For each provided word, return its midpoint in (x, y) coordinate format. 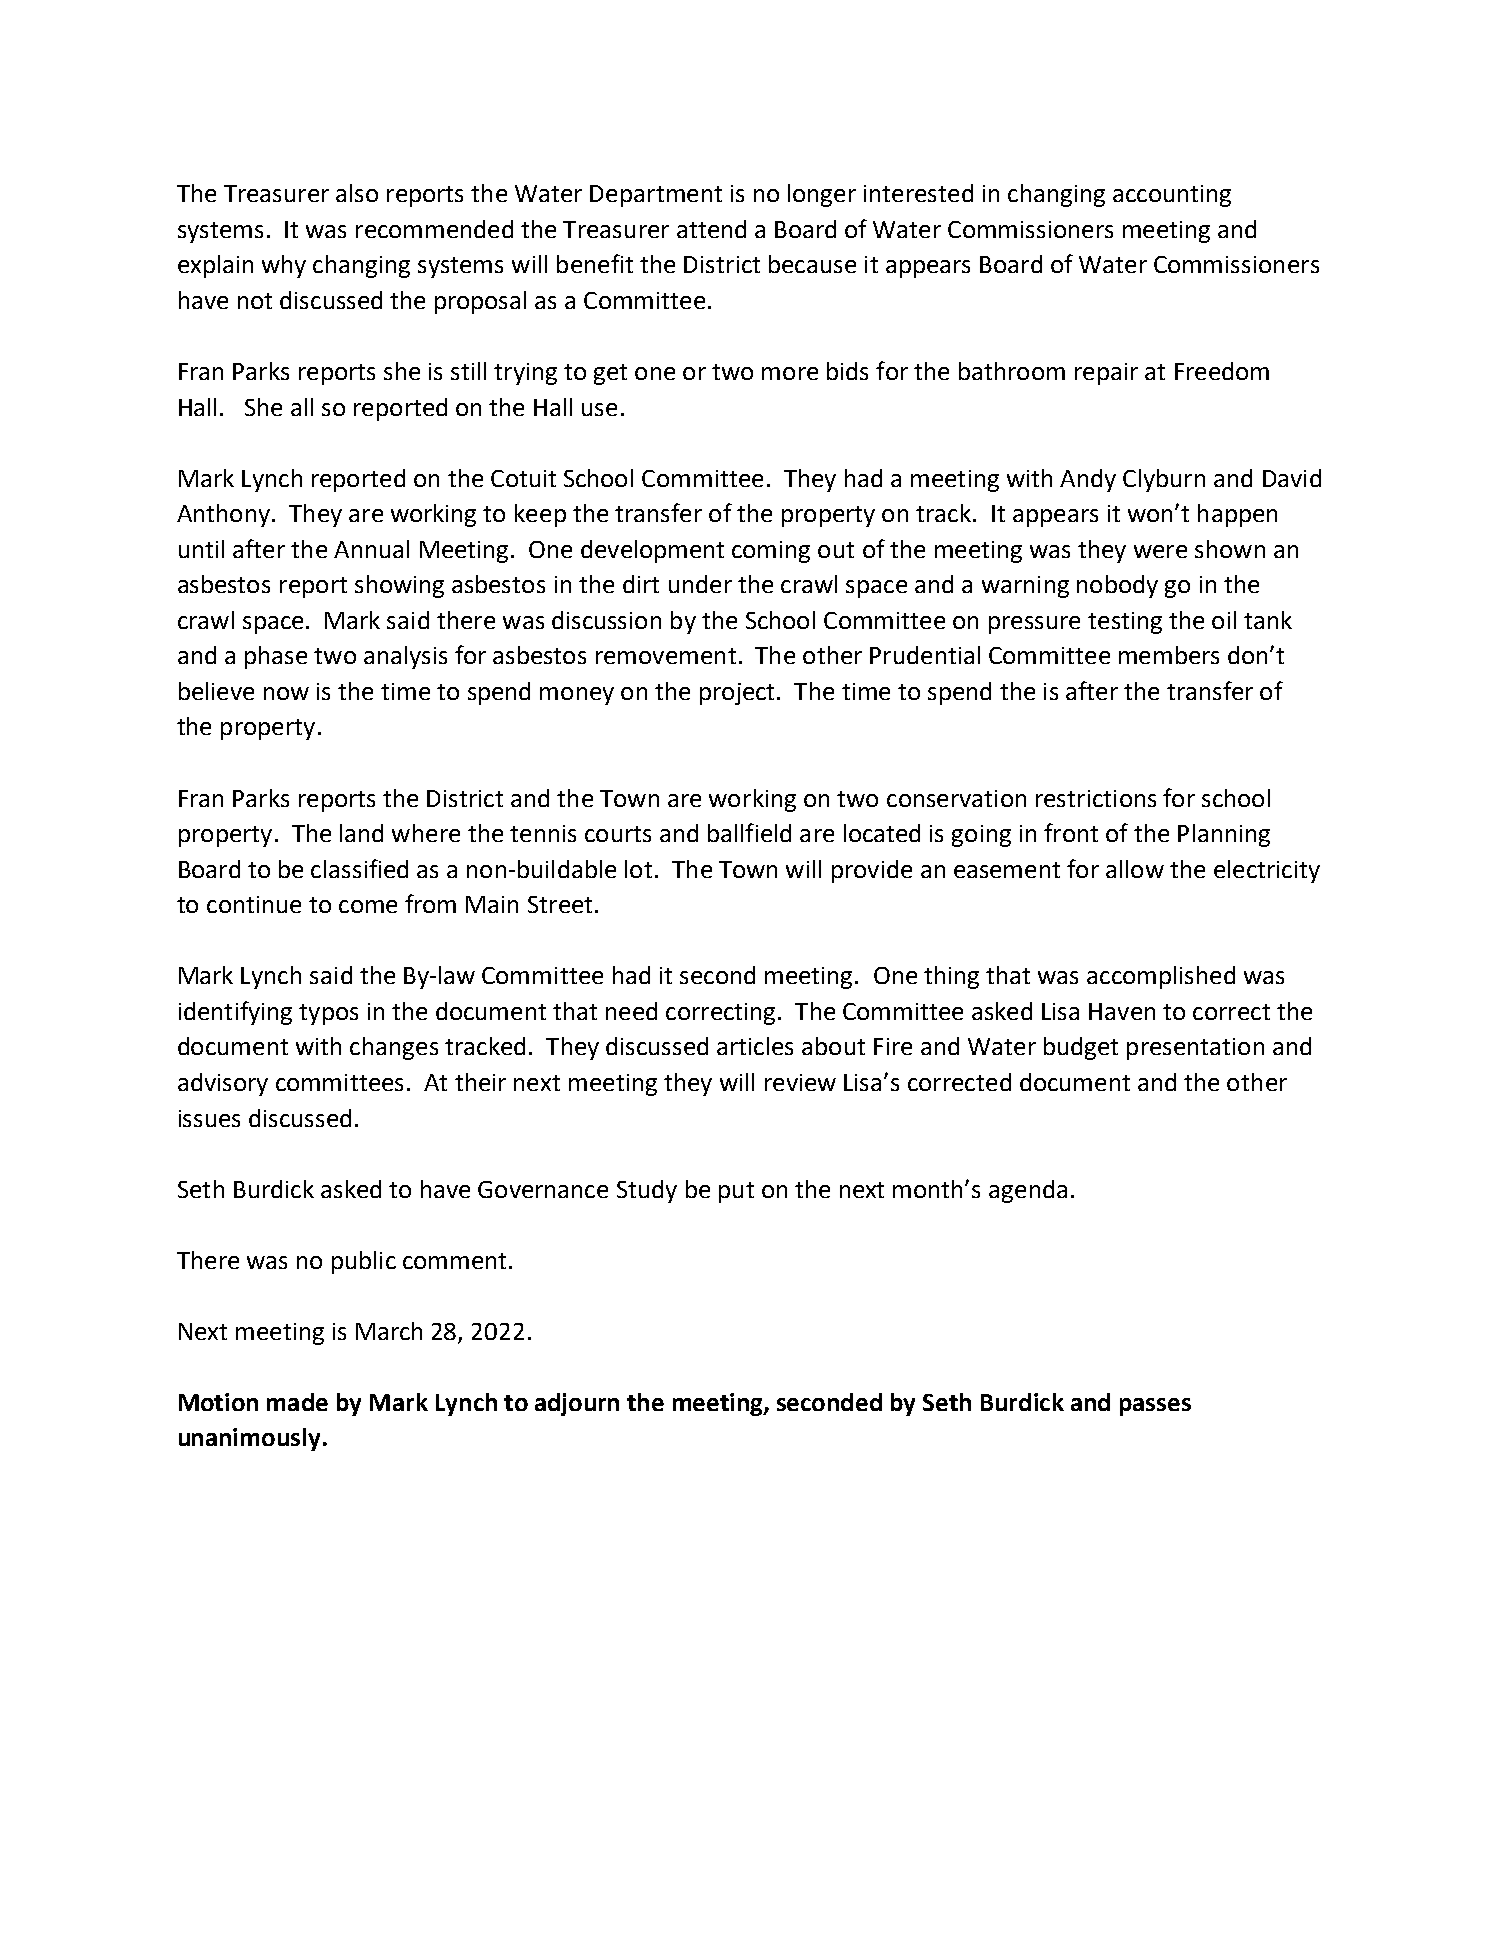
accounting (1172, 196)
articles (755, 1046)
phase (276, 657)
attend (711, 229)
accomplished (1161, 977)
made (297, 1402)
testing (1125, 623)
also (357, 193)
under (700, 584)
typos (328, 1014)
